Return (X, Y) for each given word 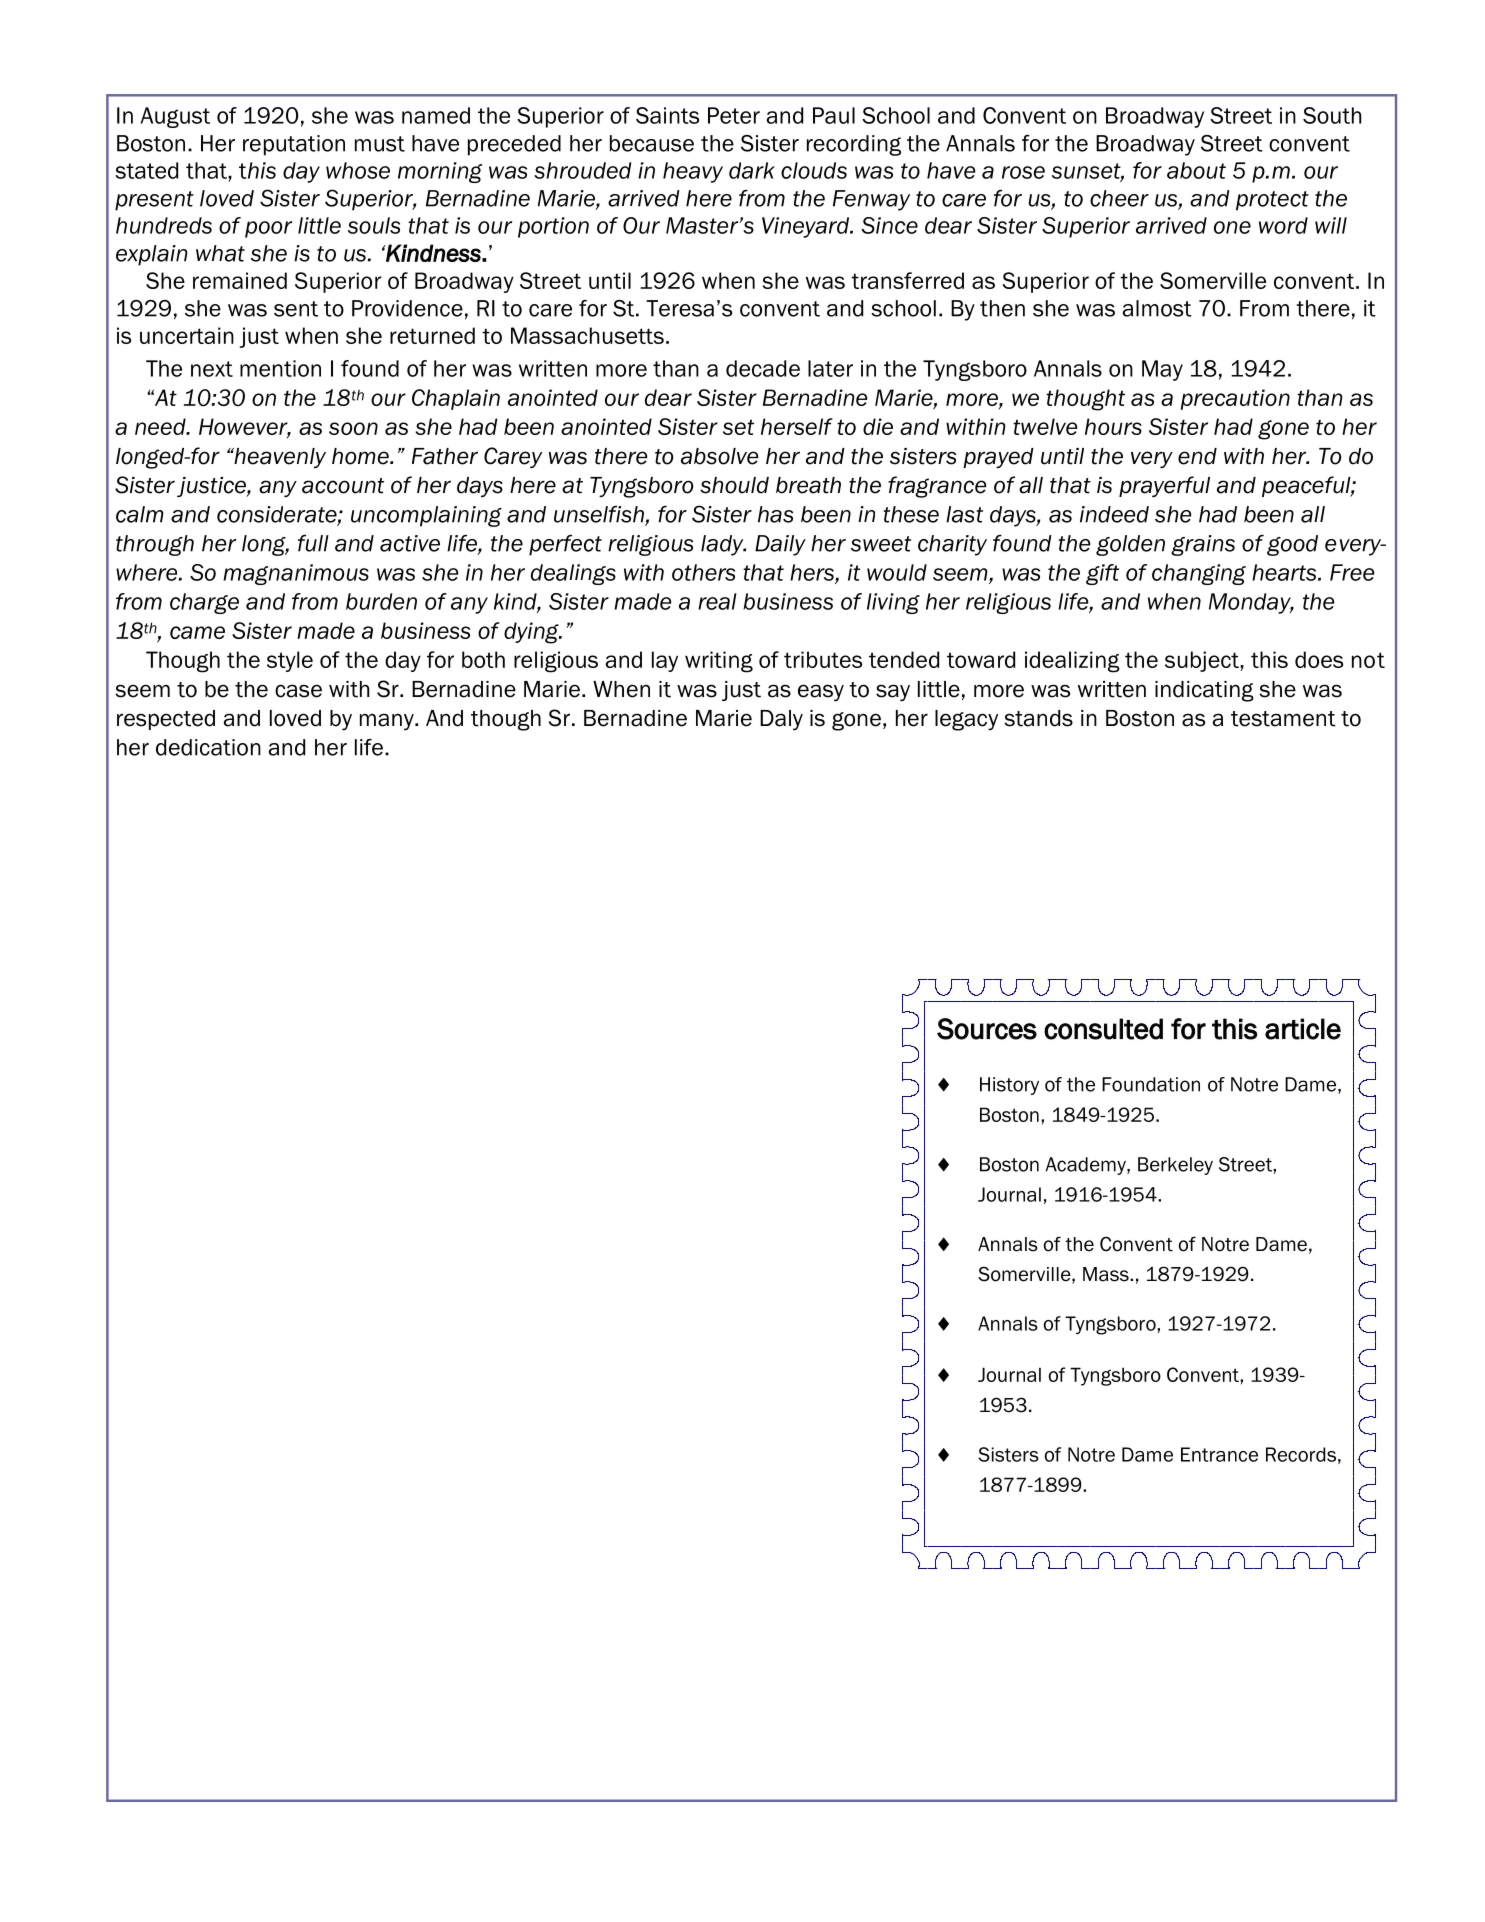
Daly (781, 720)
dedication (208, 747)
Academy (1087, 1166)
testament (1283, 719)
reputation (294, 145)
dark (752, 170)
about (1196, 170)
